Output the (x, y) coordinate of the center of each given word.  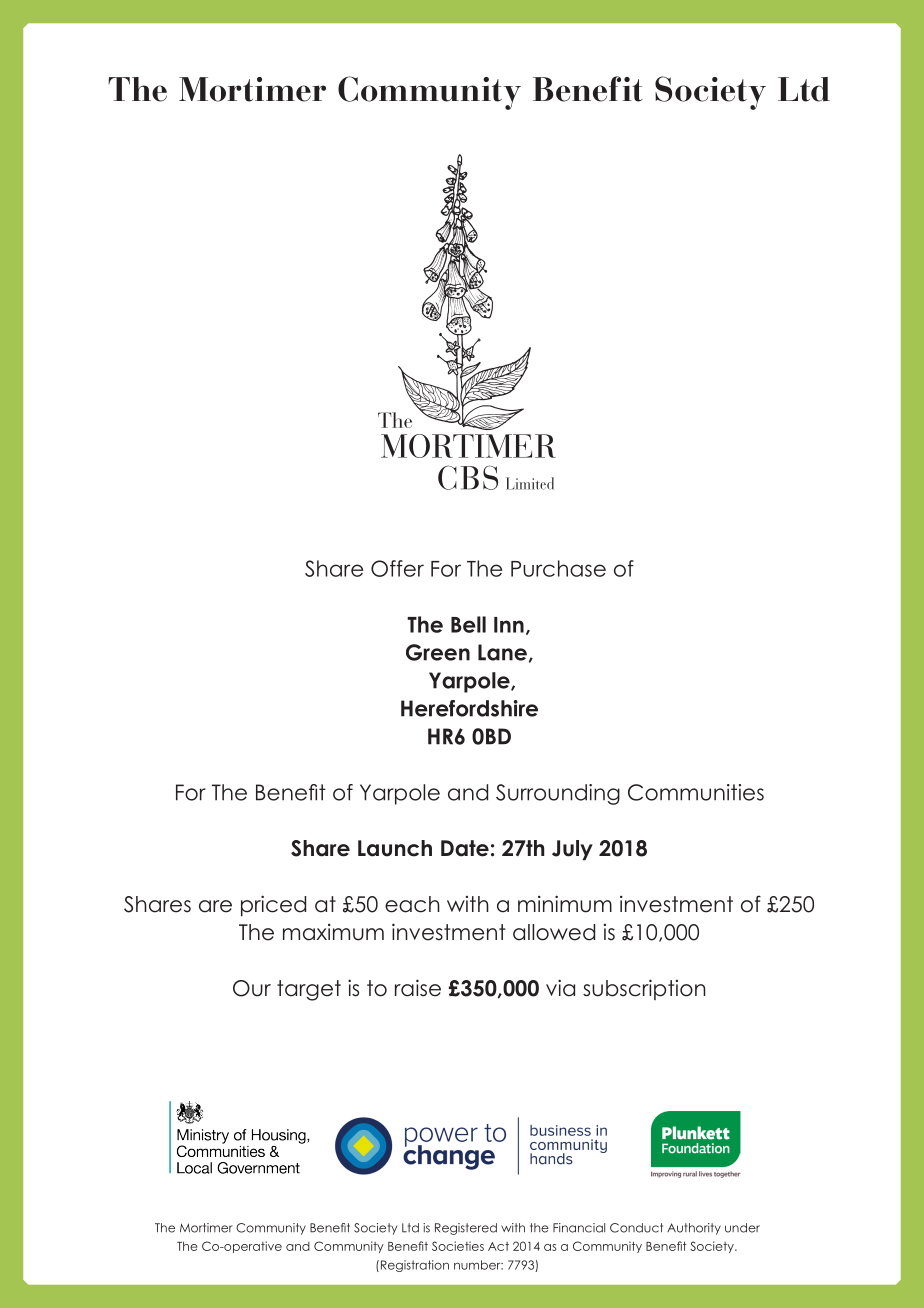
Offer (397, 568)
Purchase (558, 568)
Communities (696, 792)
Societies (458, 1246)
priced (273, 906)
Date (465, 848)
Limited (530, 483)
